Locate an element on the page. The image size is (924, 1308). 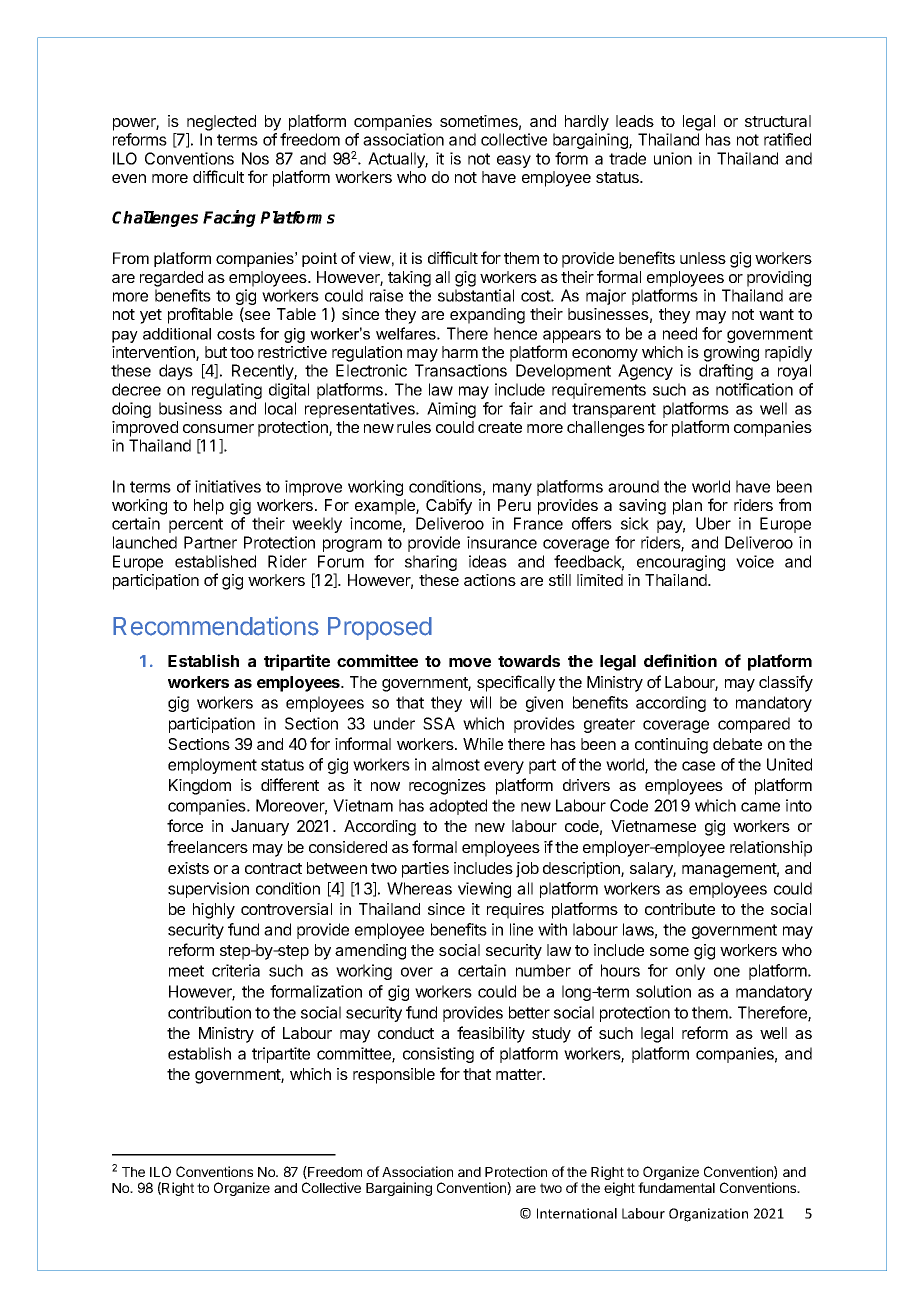
contribution is located at coordinates (209, 1012).
